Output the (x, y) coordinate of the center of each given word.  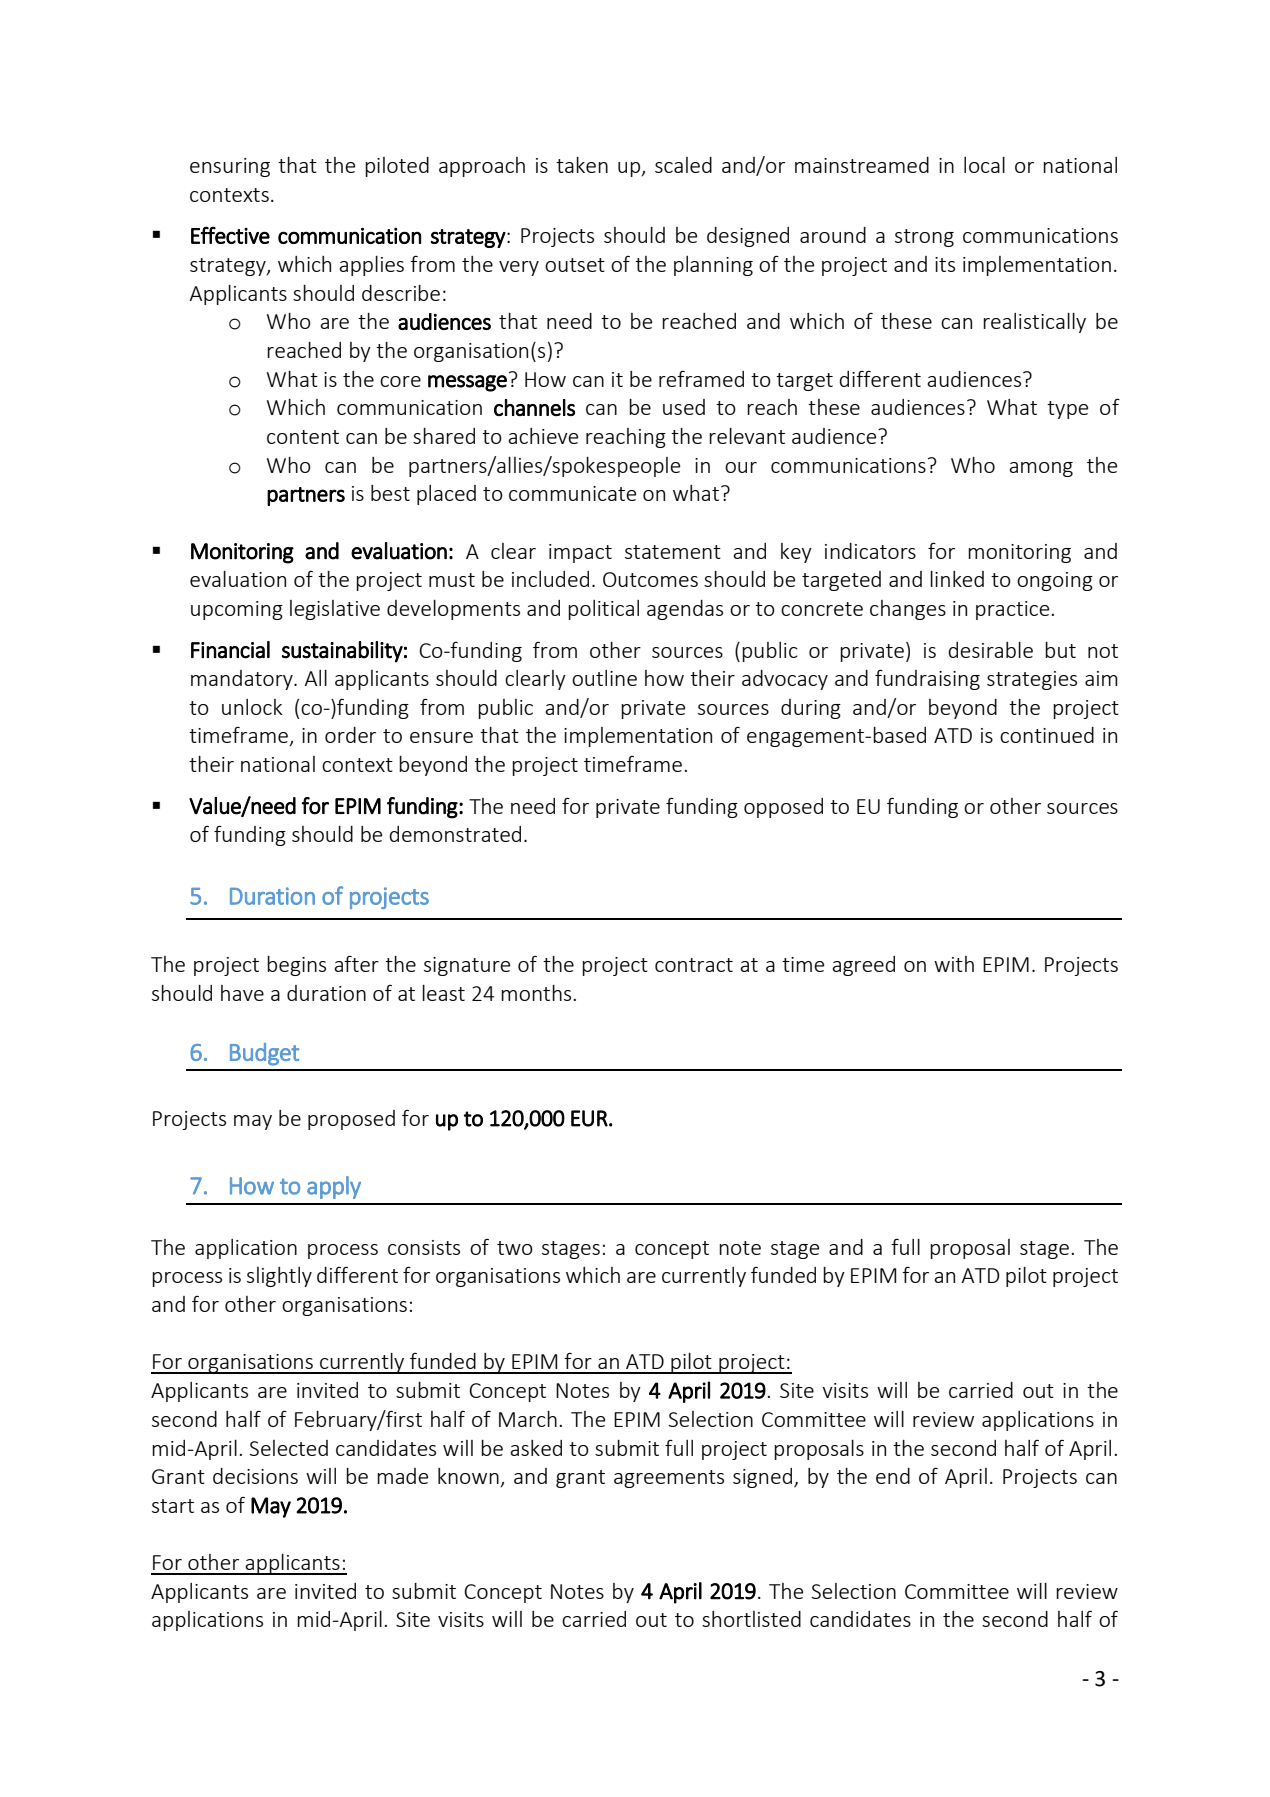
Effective (230, 235)
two (515, 1248)
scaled (683, 165)
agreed (863, 966)
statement (673, 552)
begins (296, 966)
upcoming (237, 610)
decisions (255, 1476)
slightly (279, 1277)
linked (957, 579)
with (954, 964)
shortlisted (751, 1619)
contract (694, 965)
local (984, 165)
